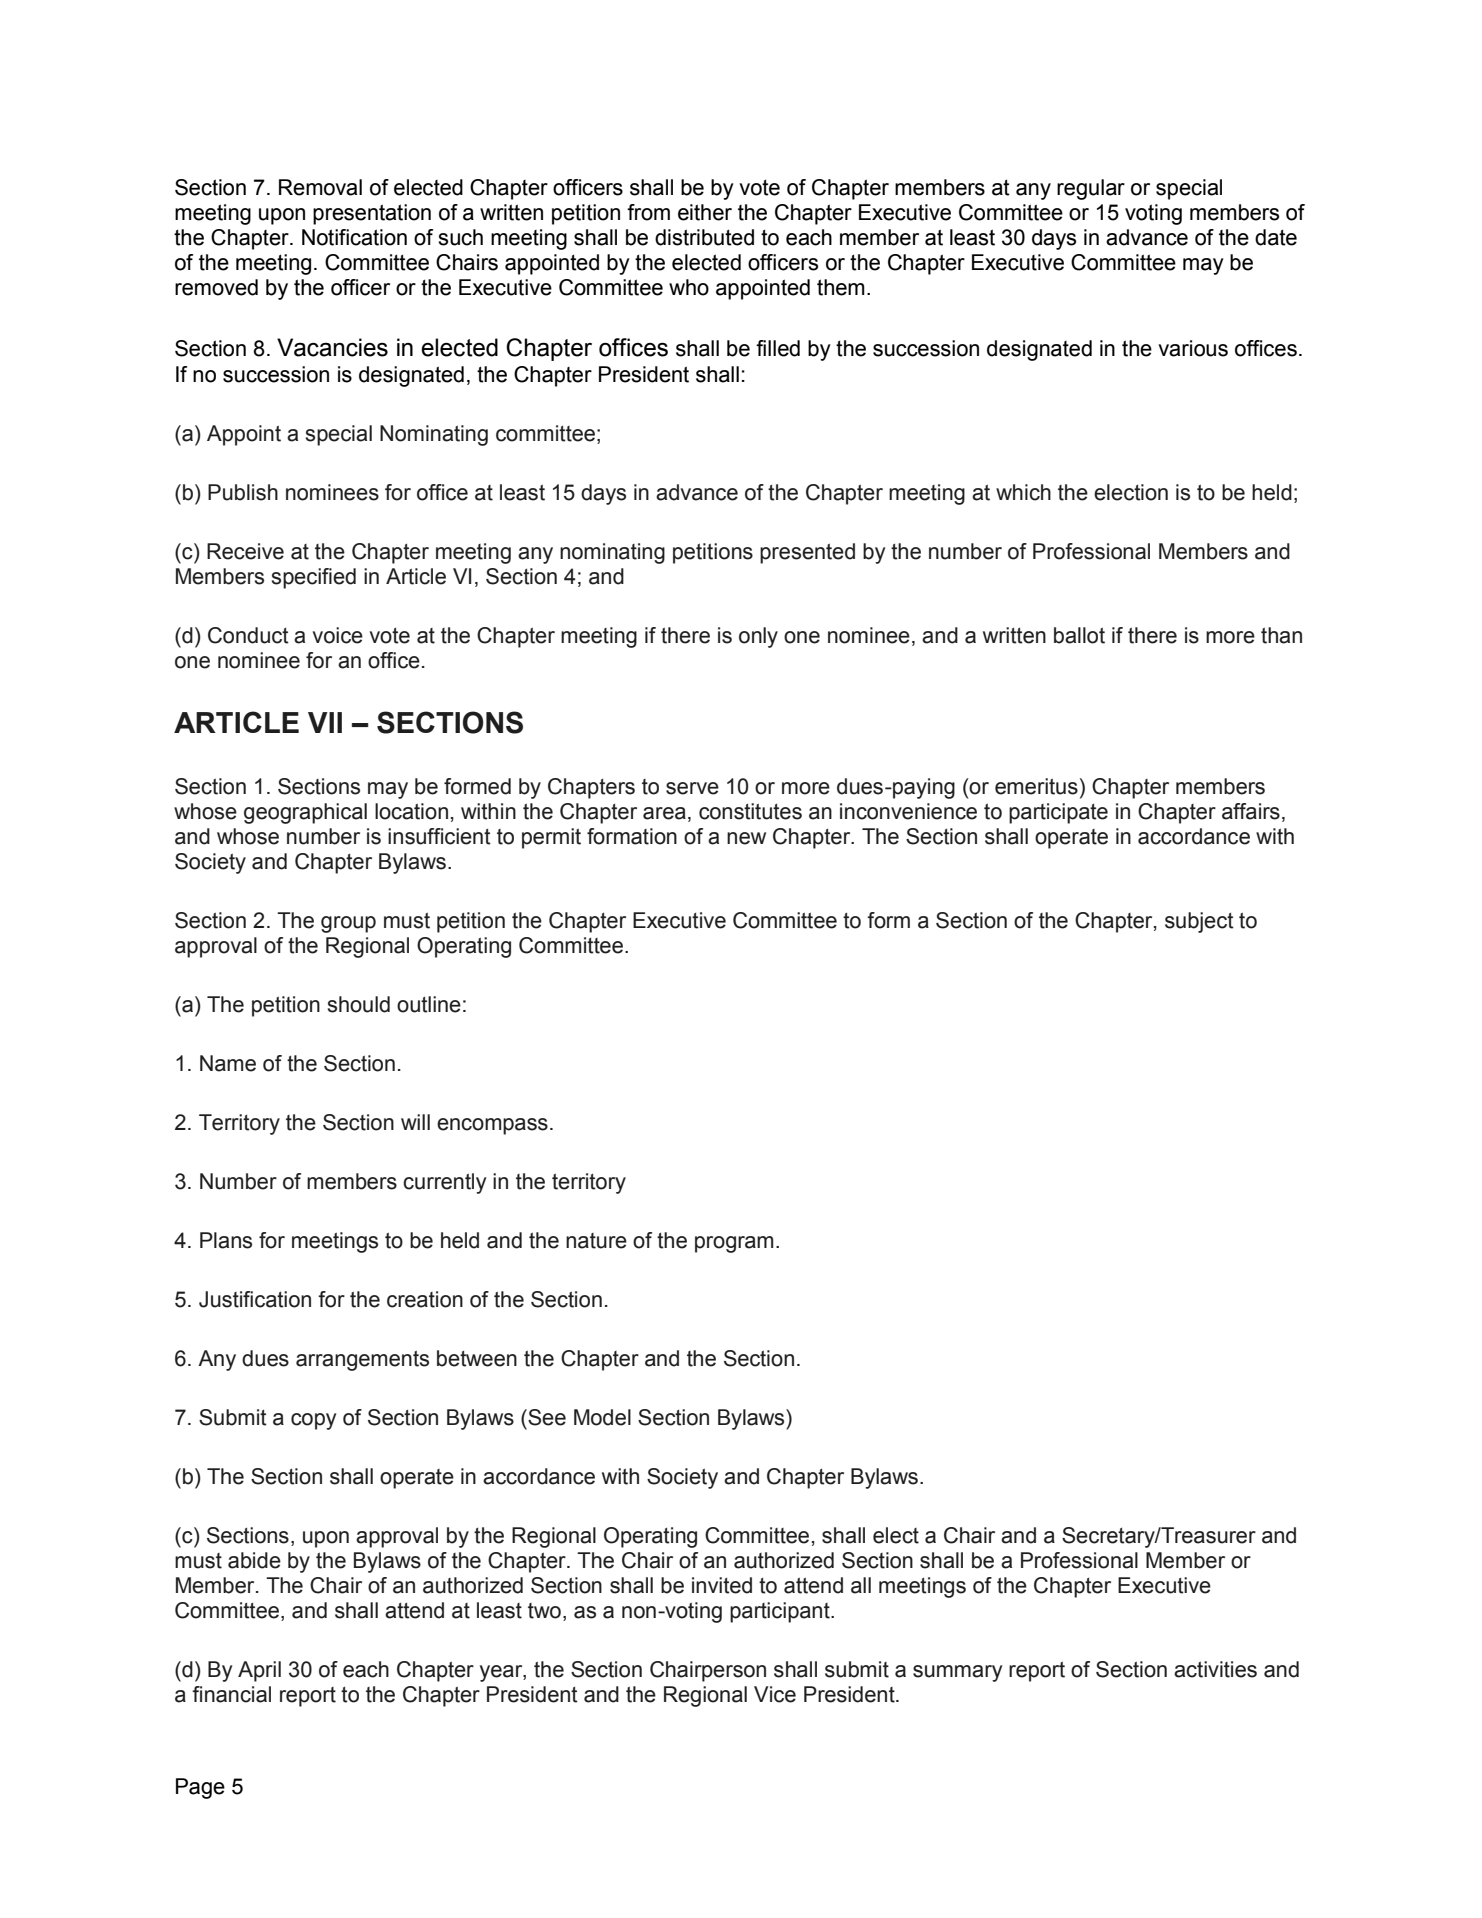 The height and width of the page is (1918, 1482). What do you see at coordinates (775, 1694) in the page?
I see `Vice` at bounding box center [775, 1694].
